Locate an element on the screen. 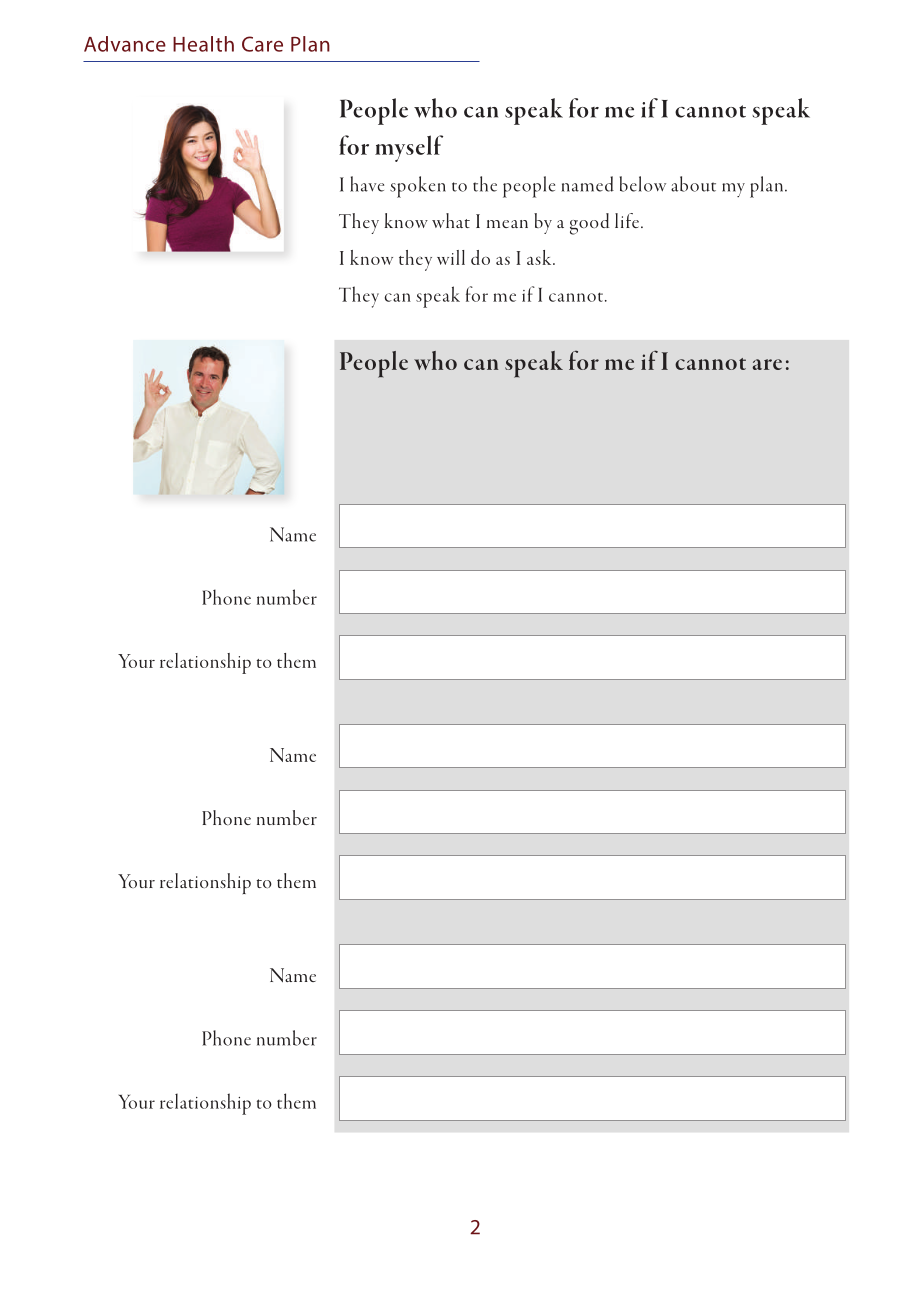  life is located at coordinates (628, 220).
